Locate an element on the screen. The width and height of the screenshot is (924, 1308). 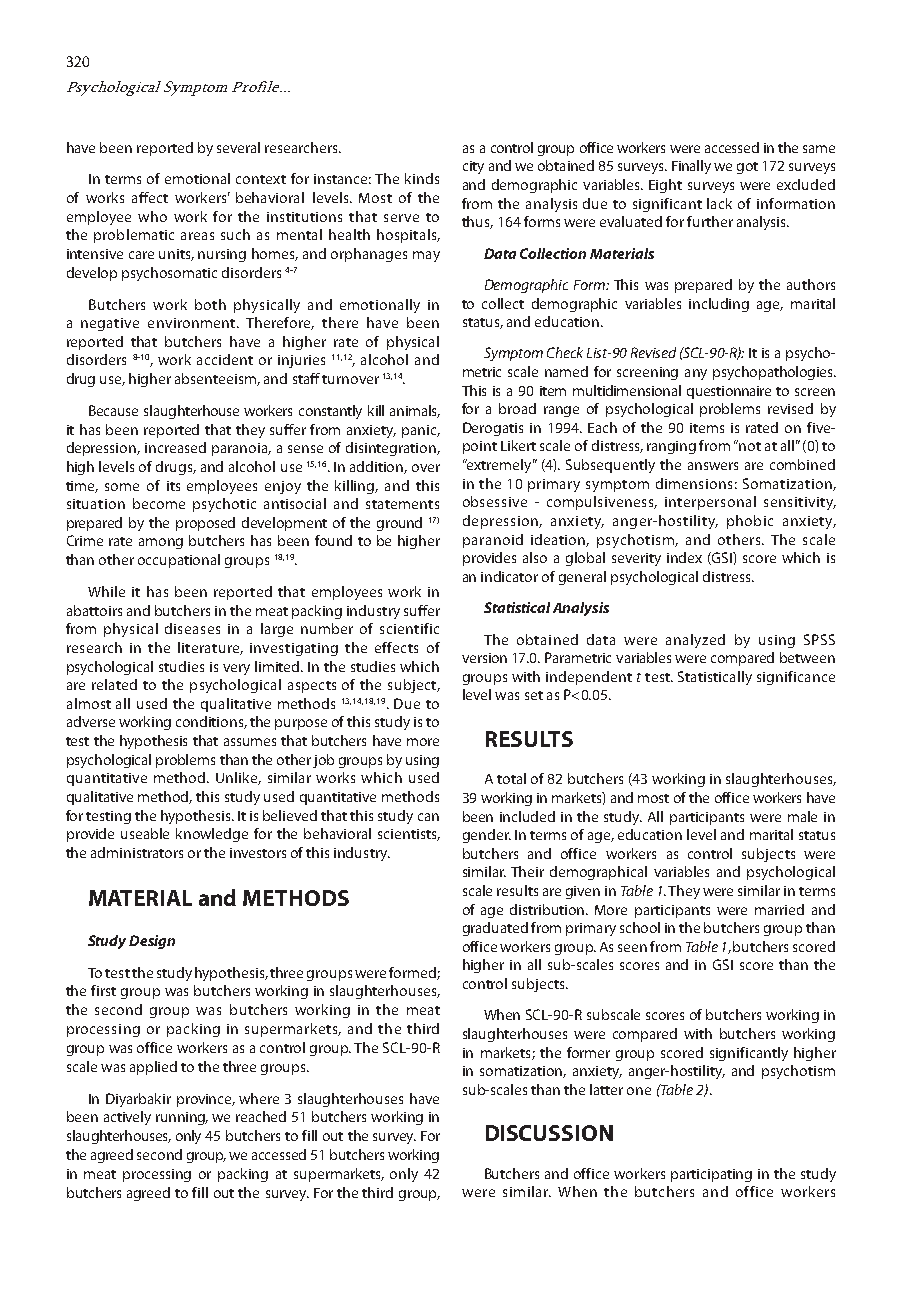
actively is located at coordinates (127, 1118).
